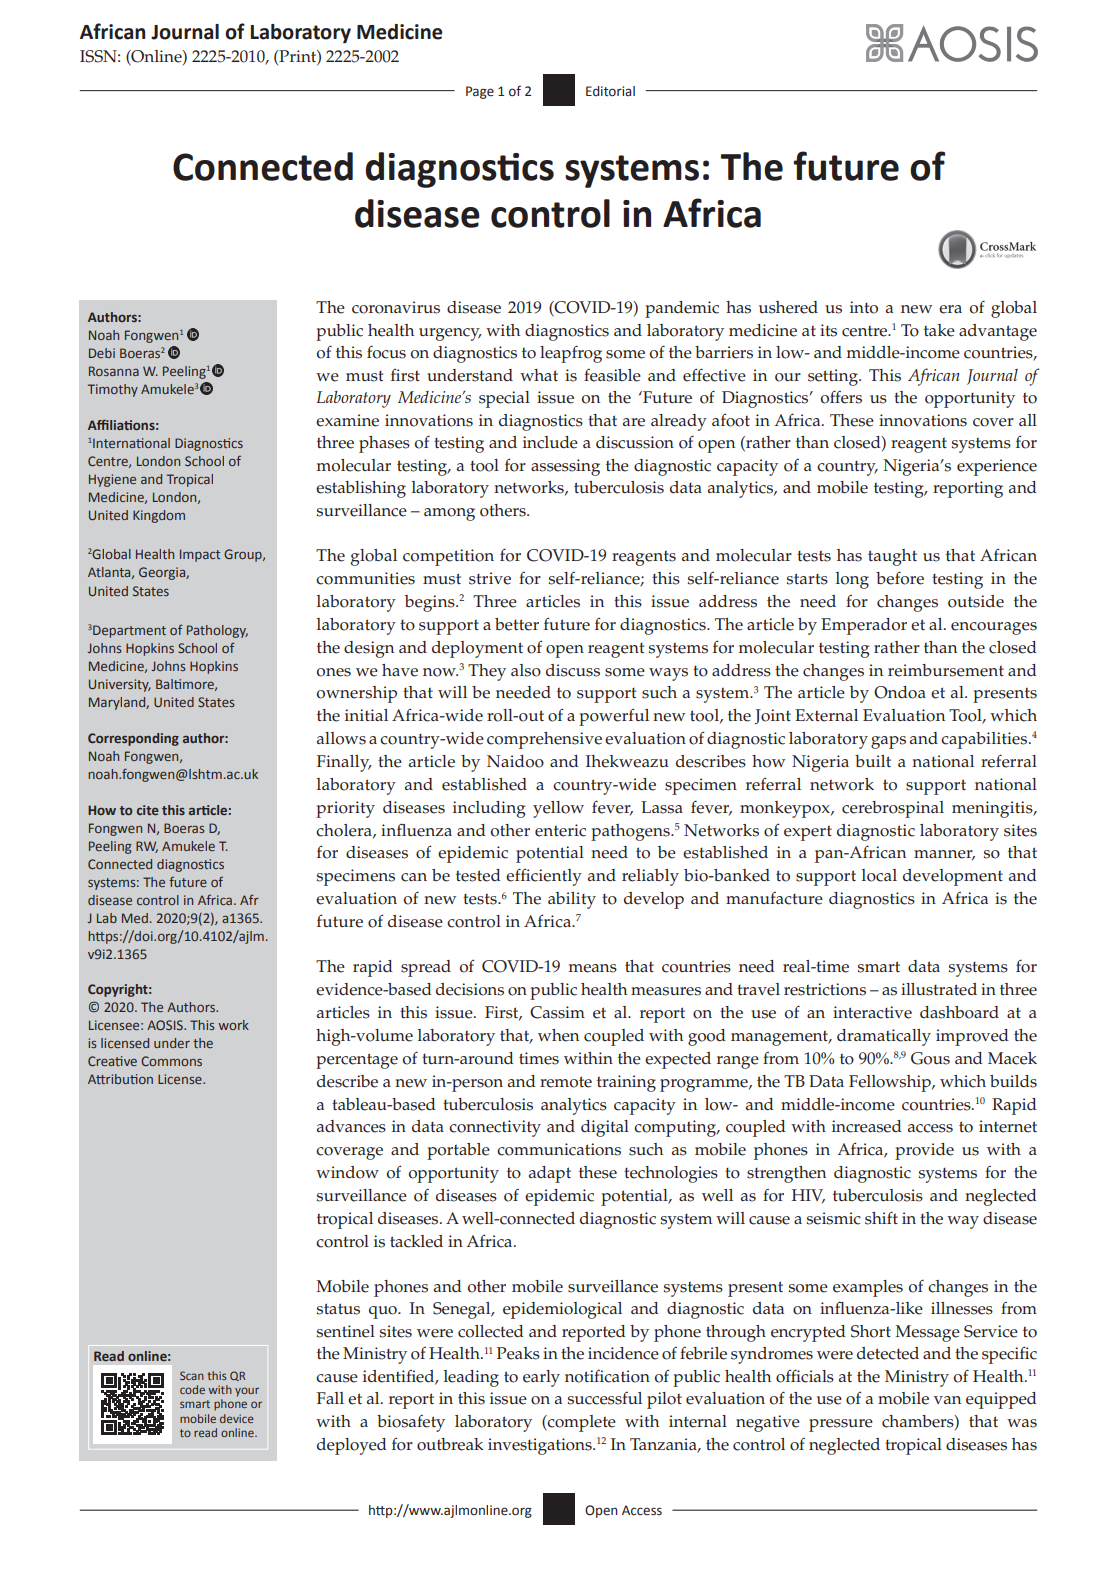  Describe the element at coordinates (112, 480) in the image. I see `Hygiene` at that location.
